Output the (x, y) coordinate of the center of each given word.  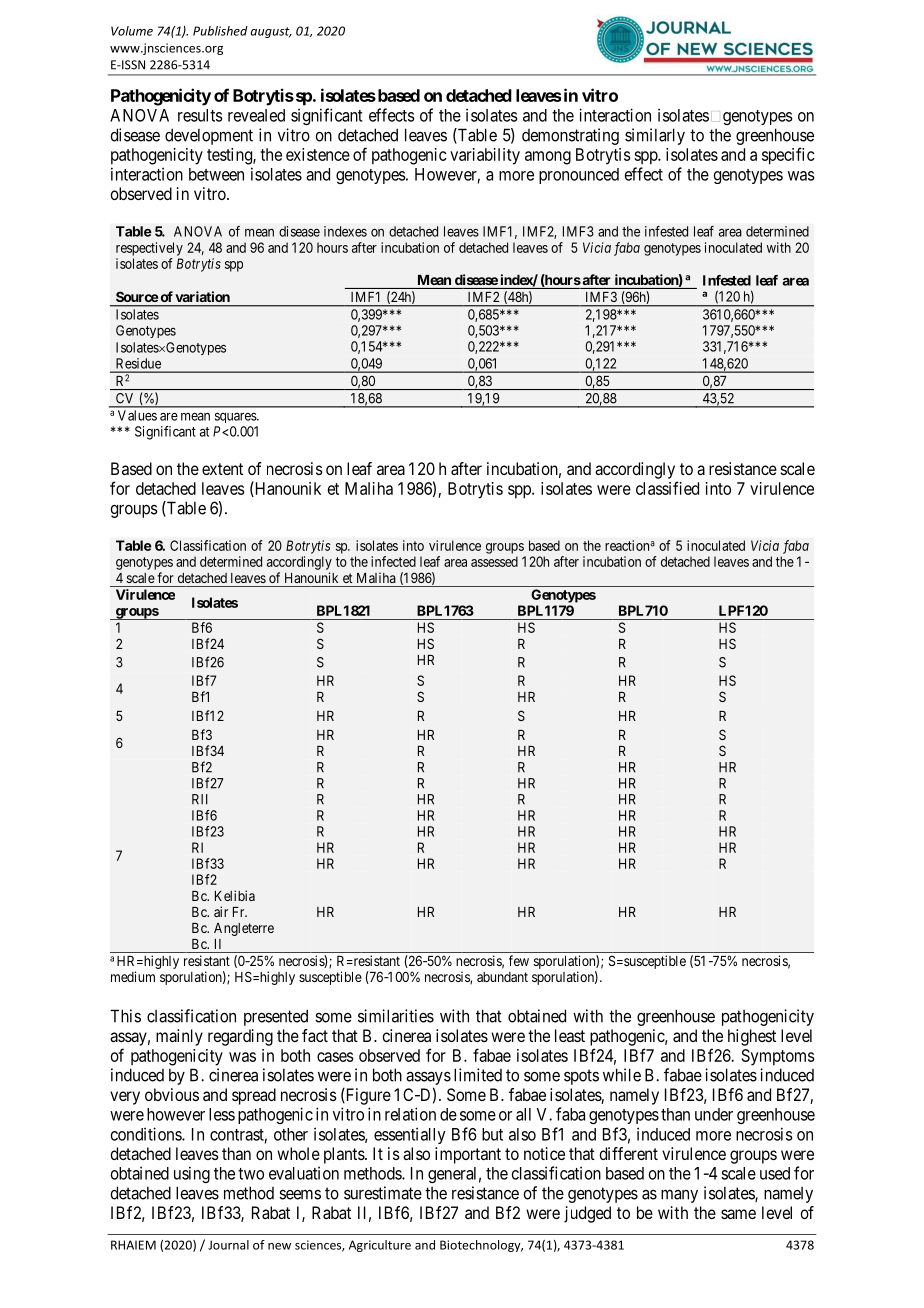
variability (485, 156)
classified (667, 488)
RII (200, 799)
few (519, 960)
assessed (494, 561)
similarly (655, 136)
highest (752, 1037)
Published (220, 31)
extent (222, 469)
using (192, 1174)
